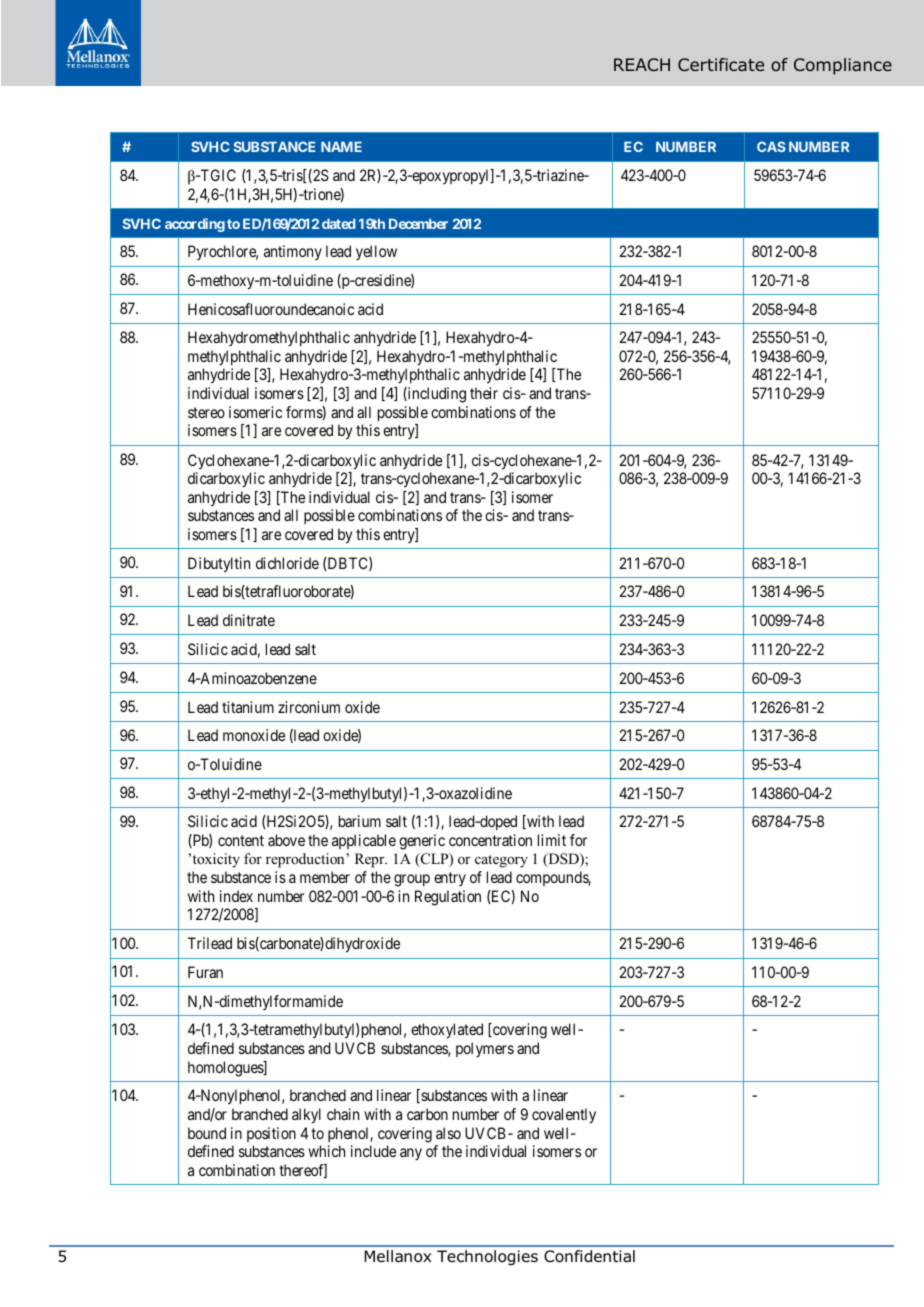 The image size is (924, 1307). Describe the element at coordinates (642, 64) in the screenshot. I see `REACH` at that location.
